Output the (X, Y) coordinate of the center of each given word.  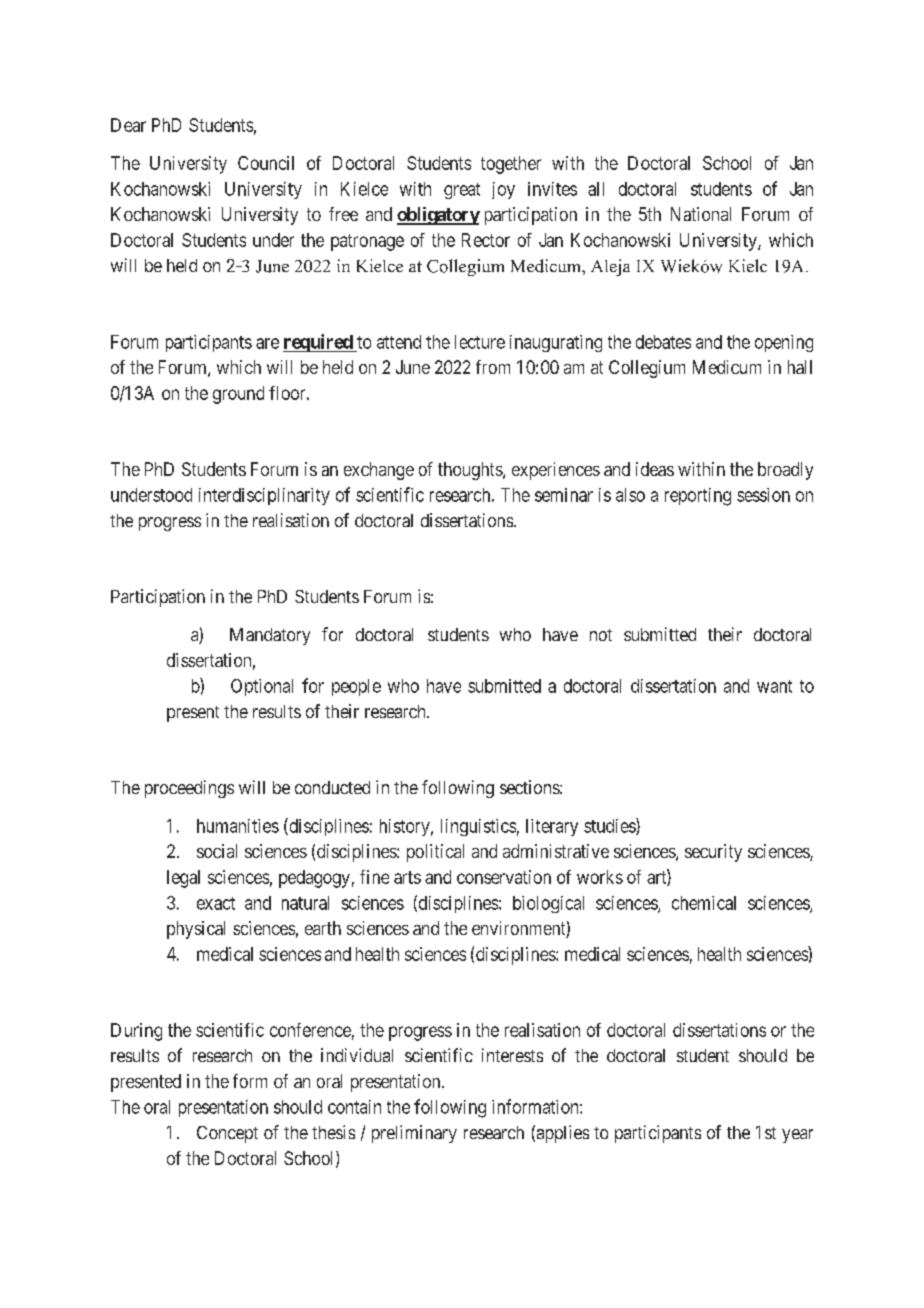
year (797, 1136)
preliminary (414, 1134)
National (701, 214)
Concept (227, 1134)
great (462, 191)
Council (266, 163)
